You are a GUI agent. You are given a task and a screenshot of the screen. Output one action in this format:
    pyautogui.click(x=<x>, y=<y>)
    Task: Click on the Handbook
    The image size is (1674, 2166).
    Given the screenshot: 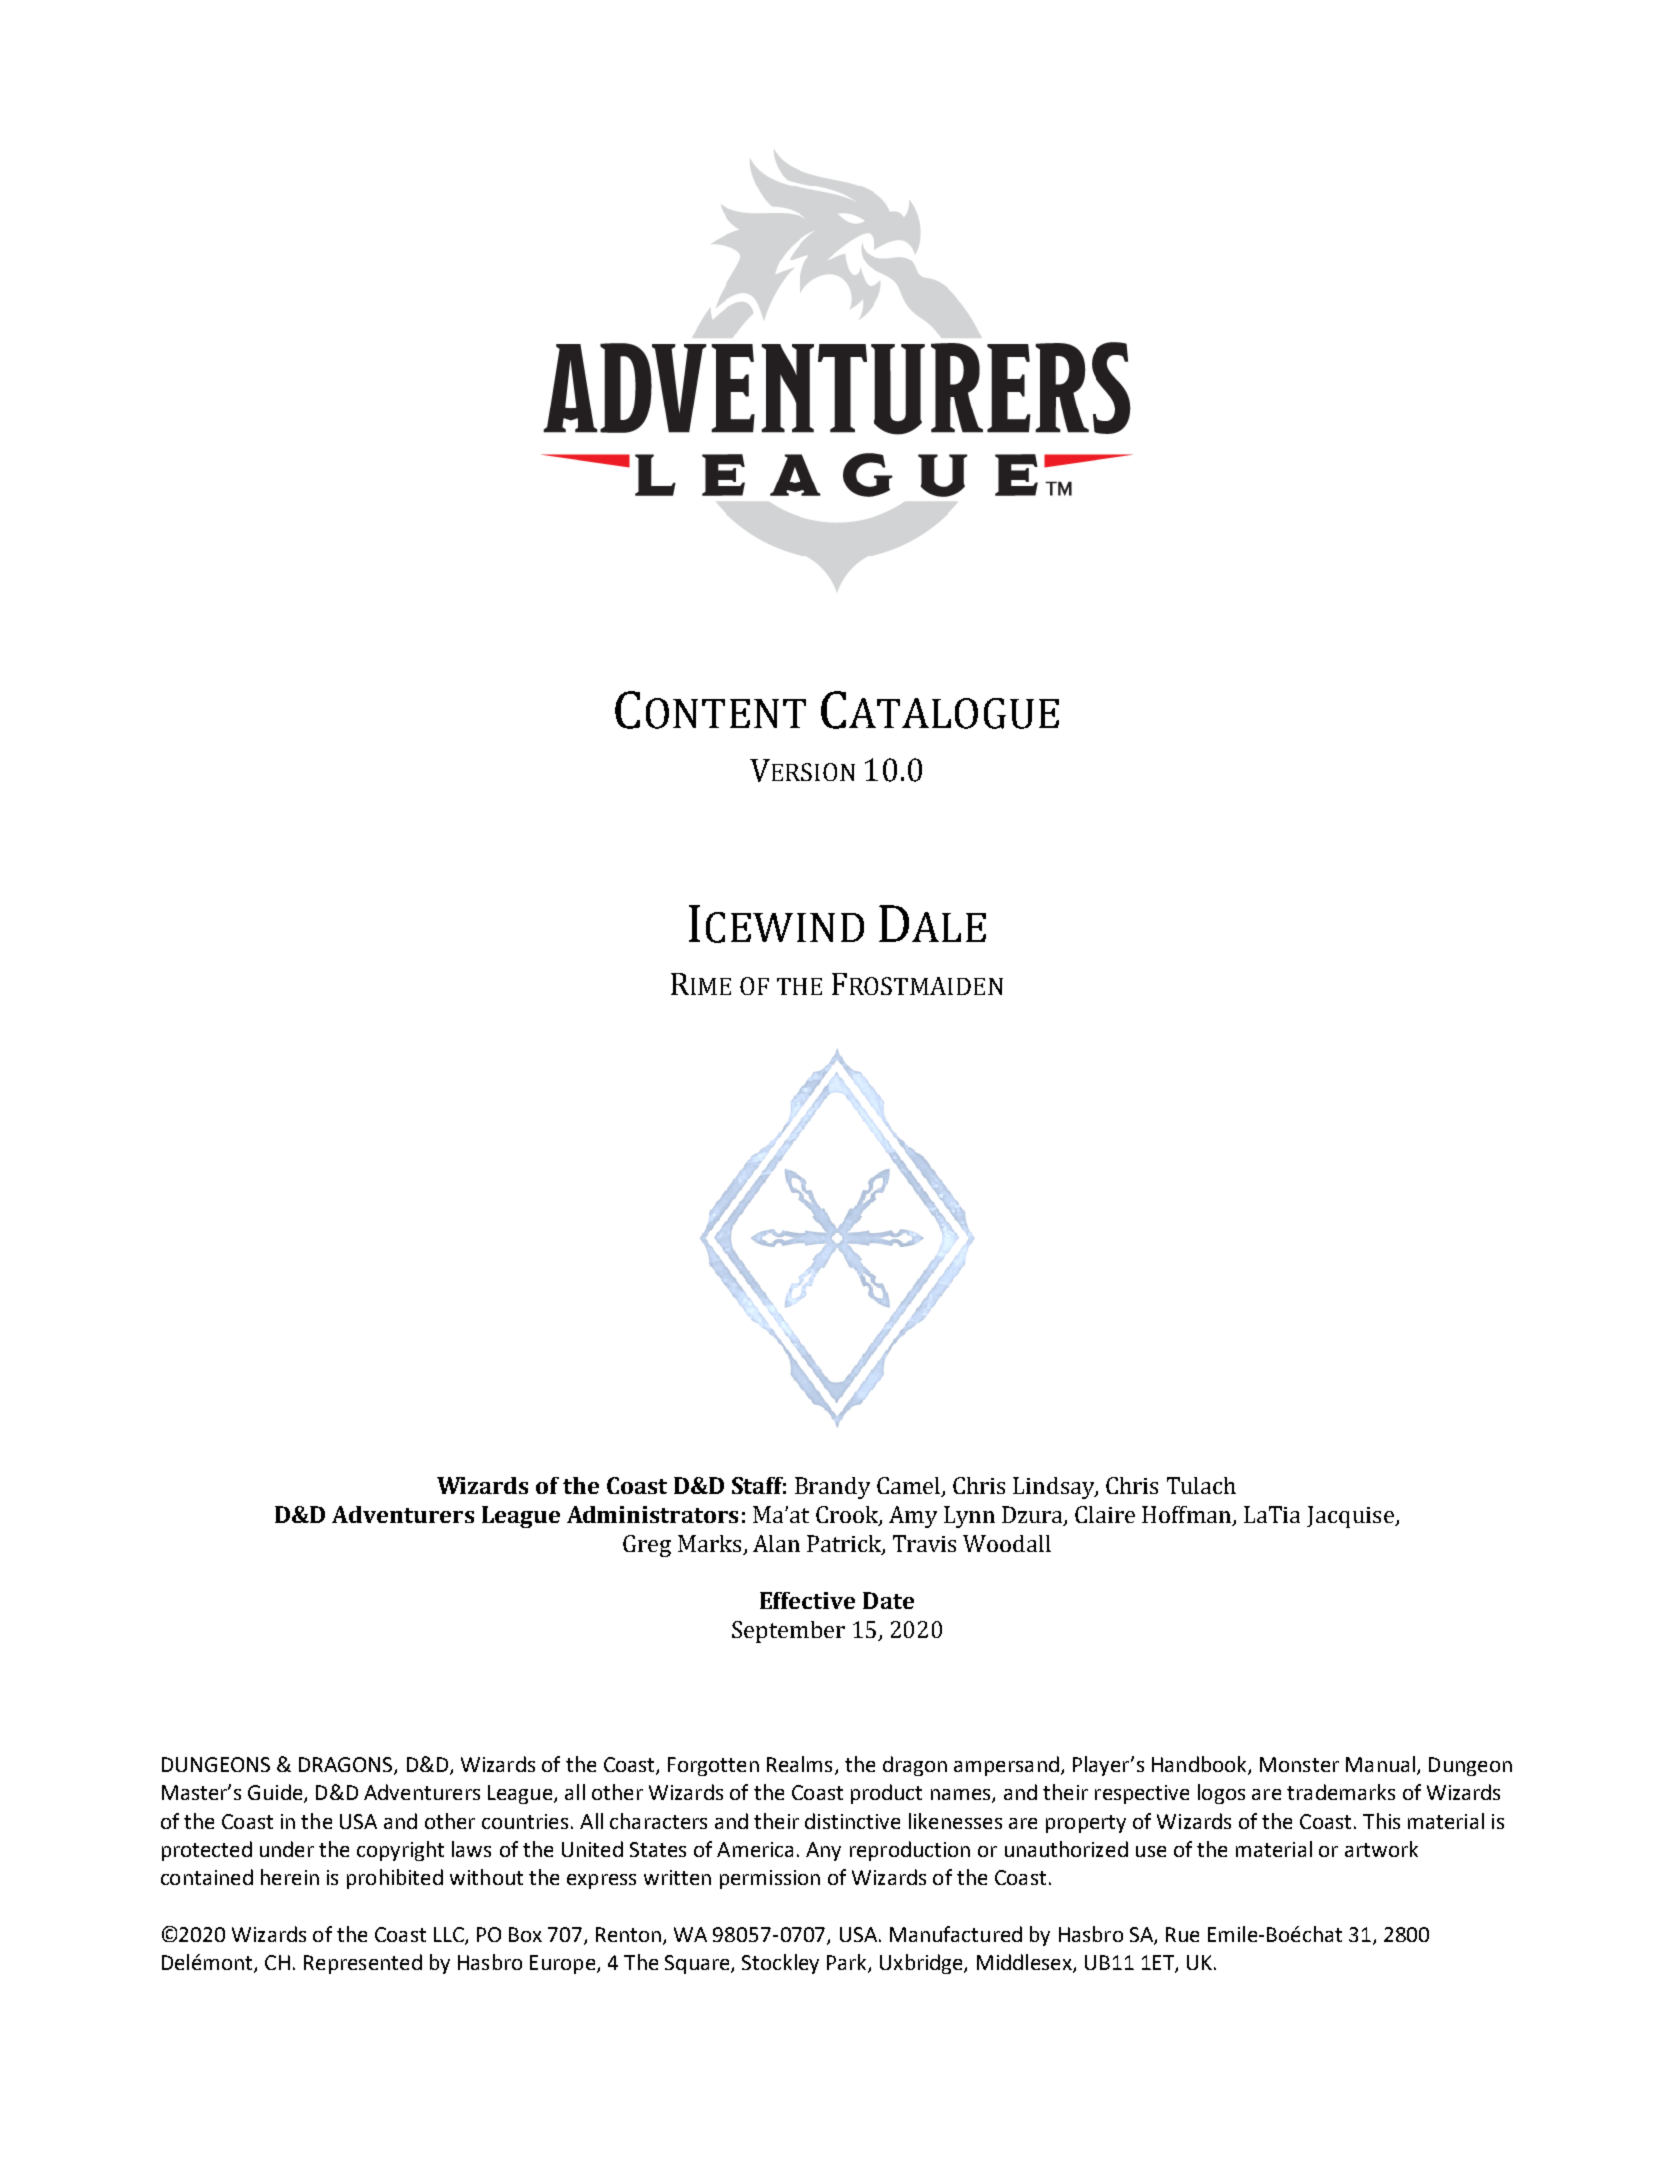 What is the action you would take?
    pyautogui.click(x=1200, y=1765)
